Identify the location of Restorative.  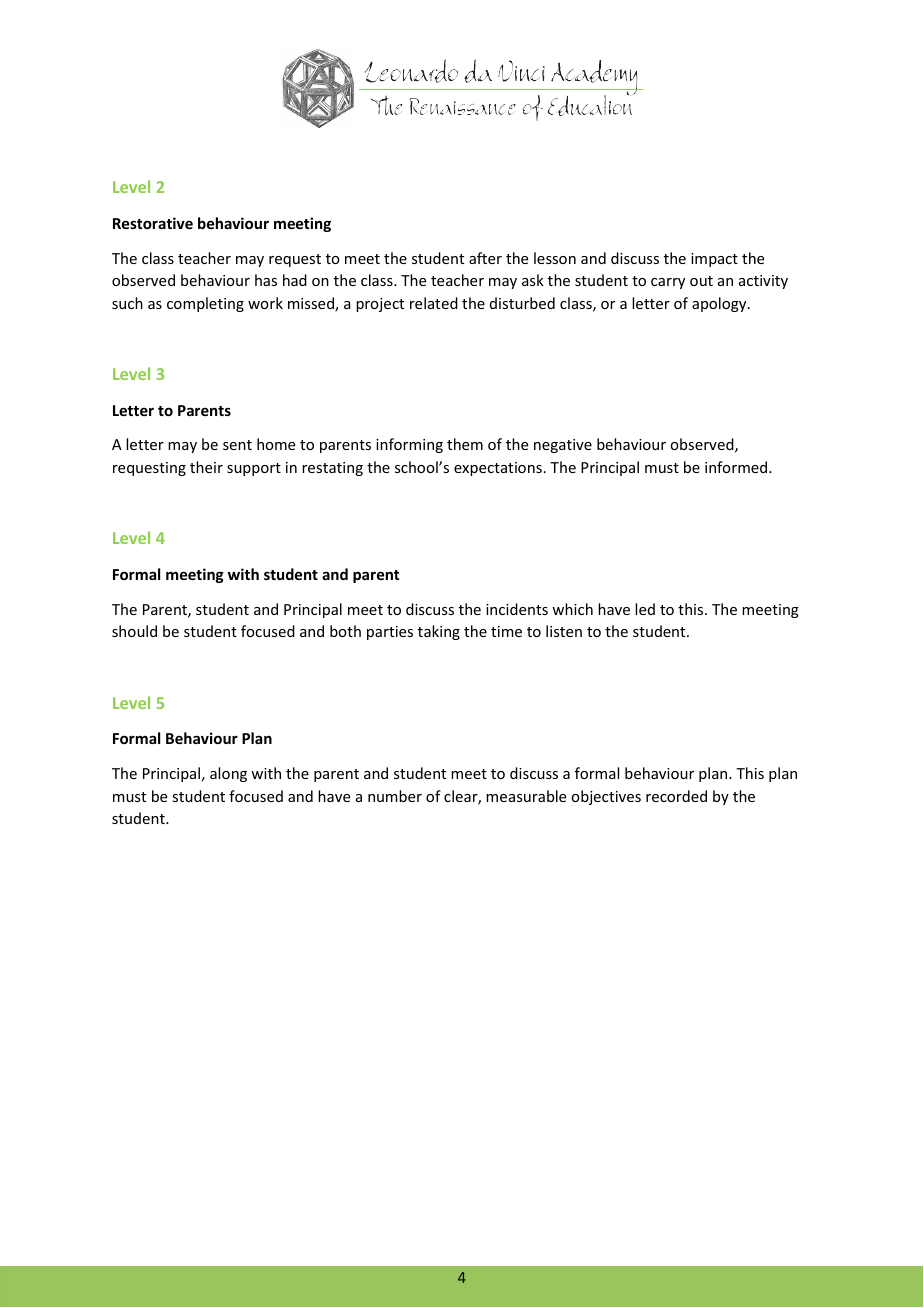
(153, 223).
